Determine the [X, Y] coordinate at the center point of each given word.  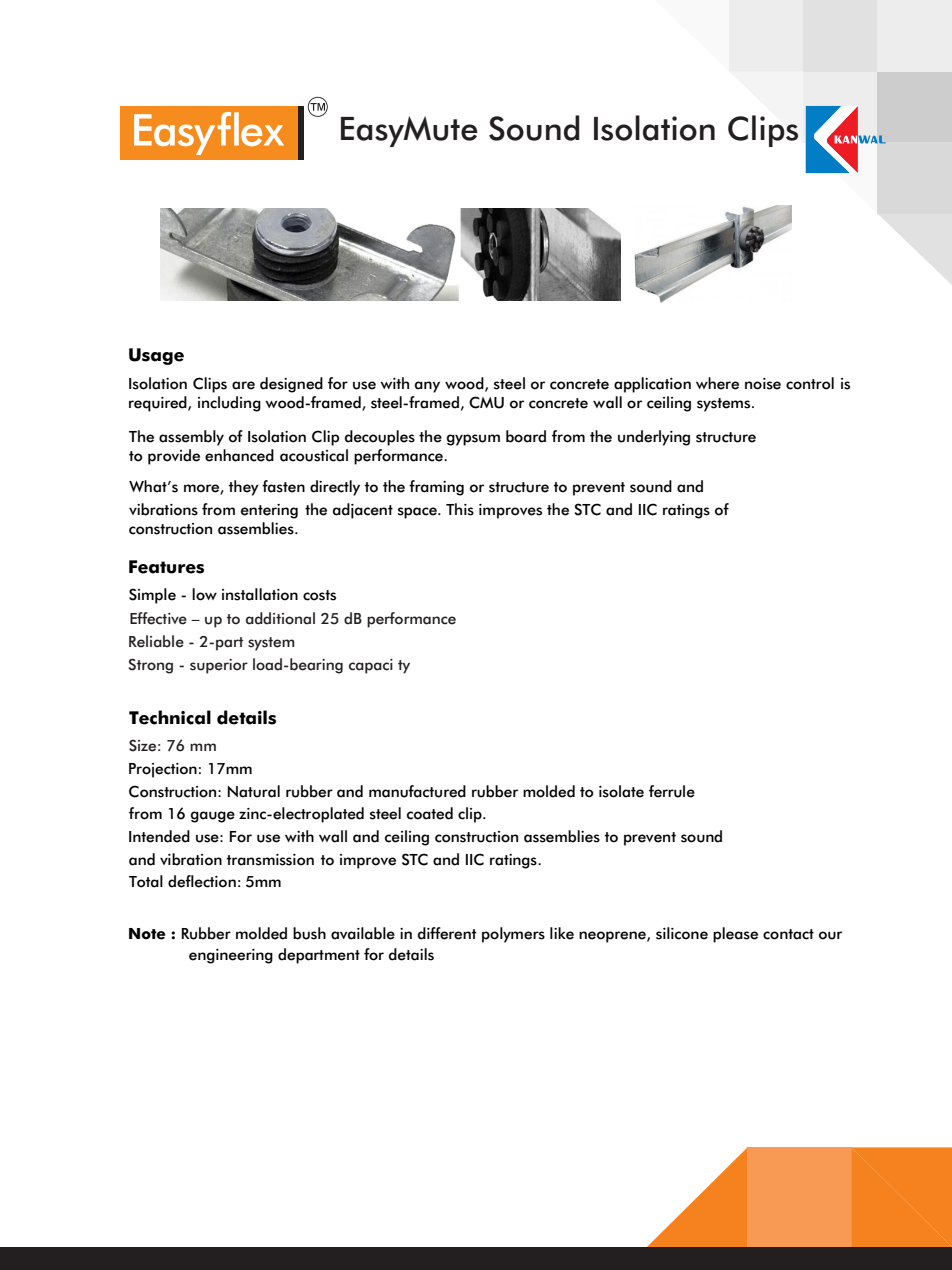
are [243, 385]
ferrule [672, 791]
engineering [231, 956]
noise [763, 384]
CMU [486, 402]
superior [219, 666]
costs [319, 595]
